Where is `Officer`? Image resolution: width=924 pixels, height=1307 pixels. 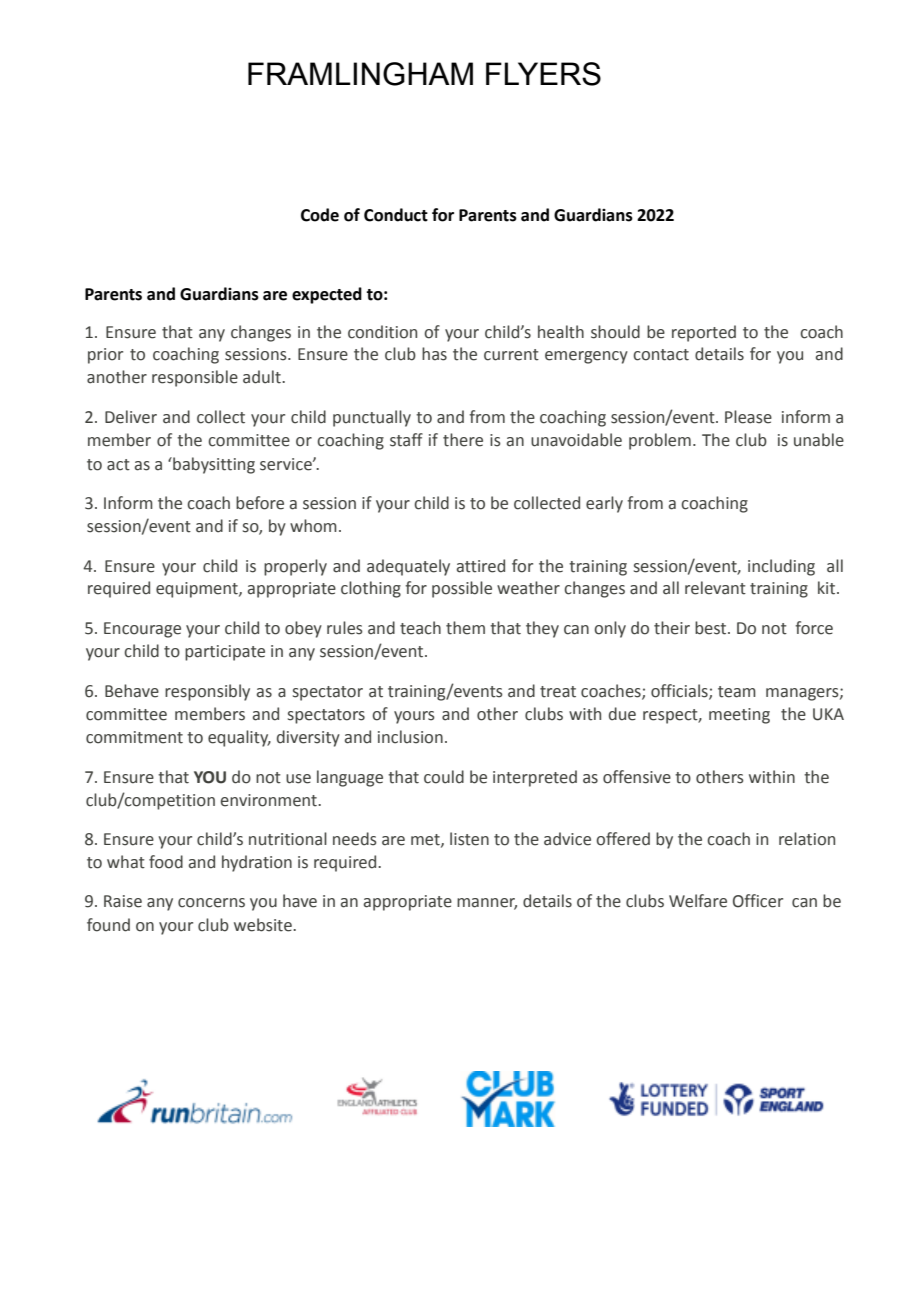
Officer is located at coordinates (758, 901).
